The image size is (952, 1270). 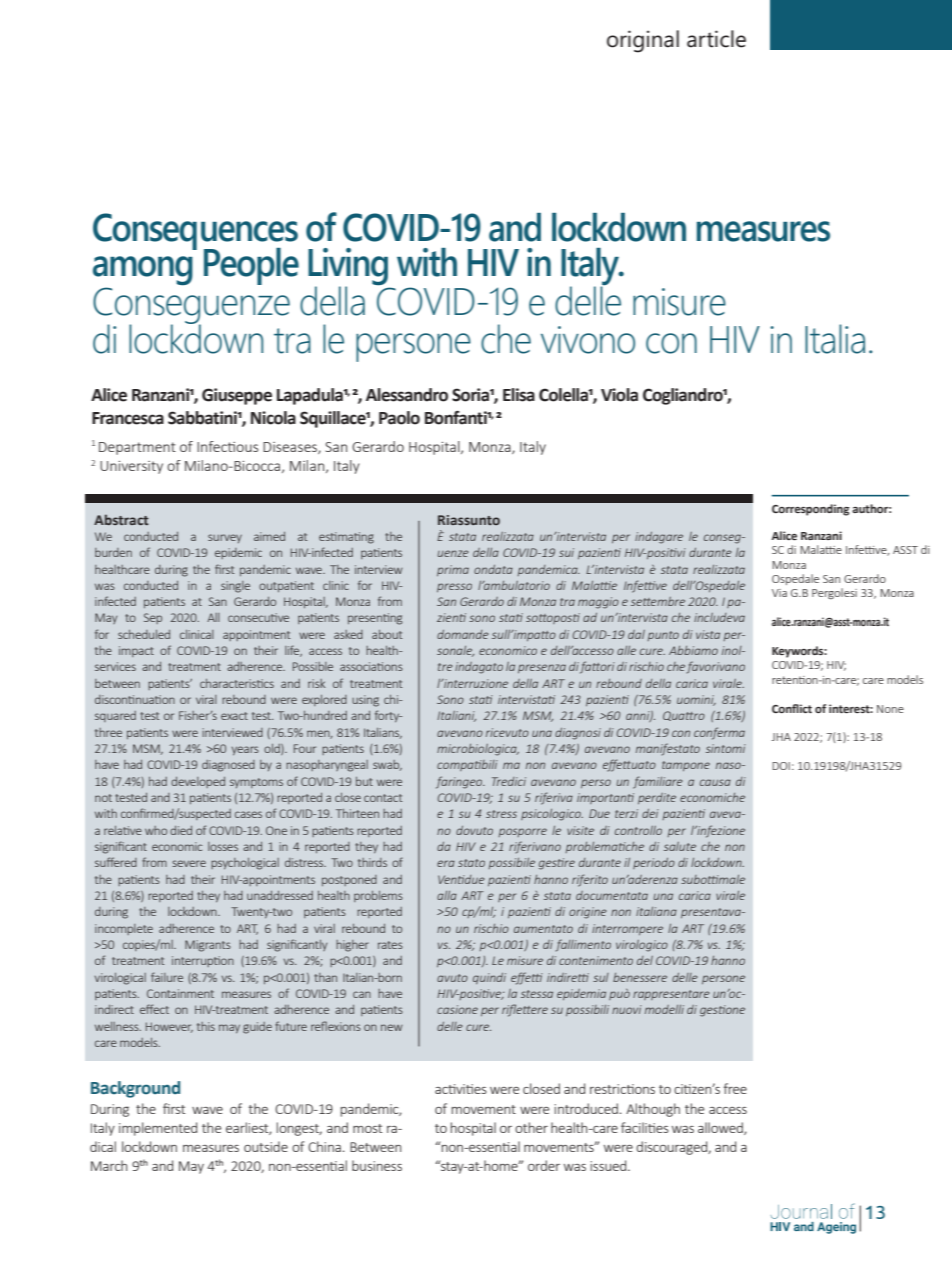 What do you see at coordinates (531, 1127) in the page?
I see `other` at bounding box center [531, 1127].
